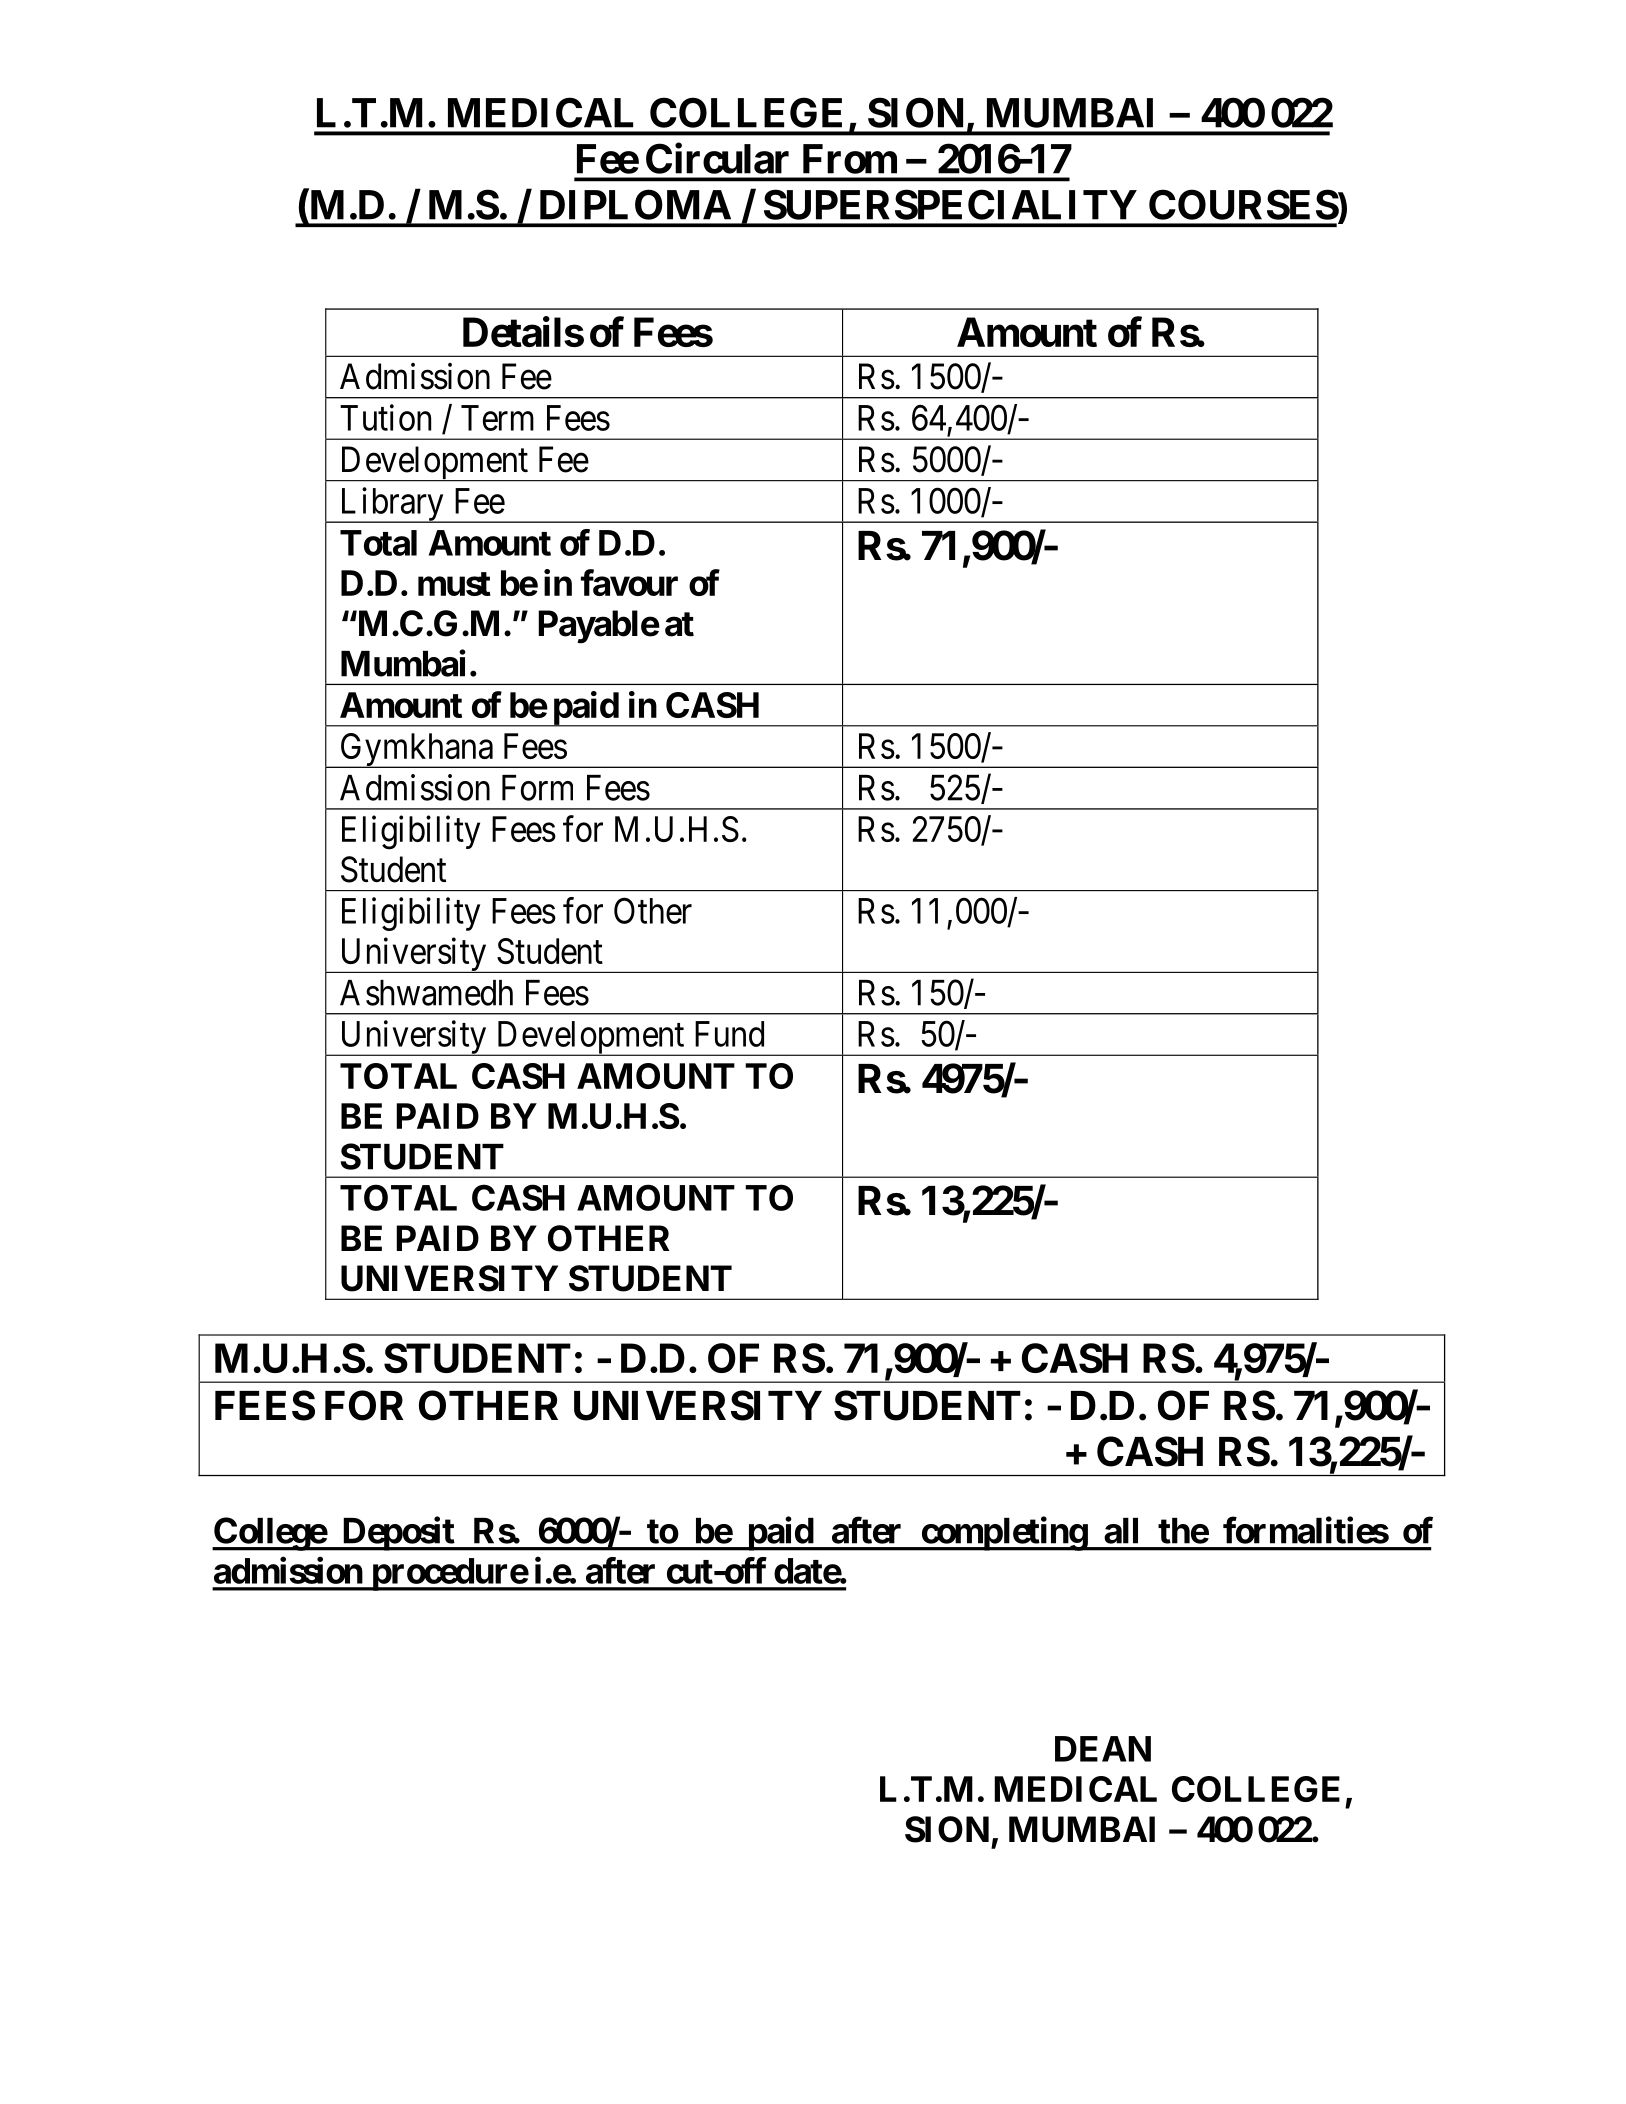 The width and height of the screenshot is (1626, 2104). Describe the element at coordinates (850, 159) in the screenshot. I see `From` at that location.
